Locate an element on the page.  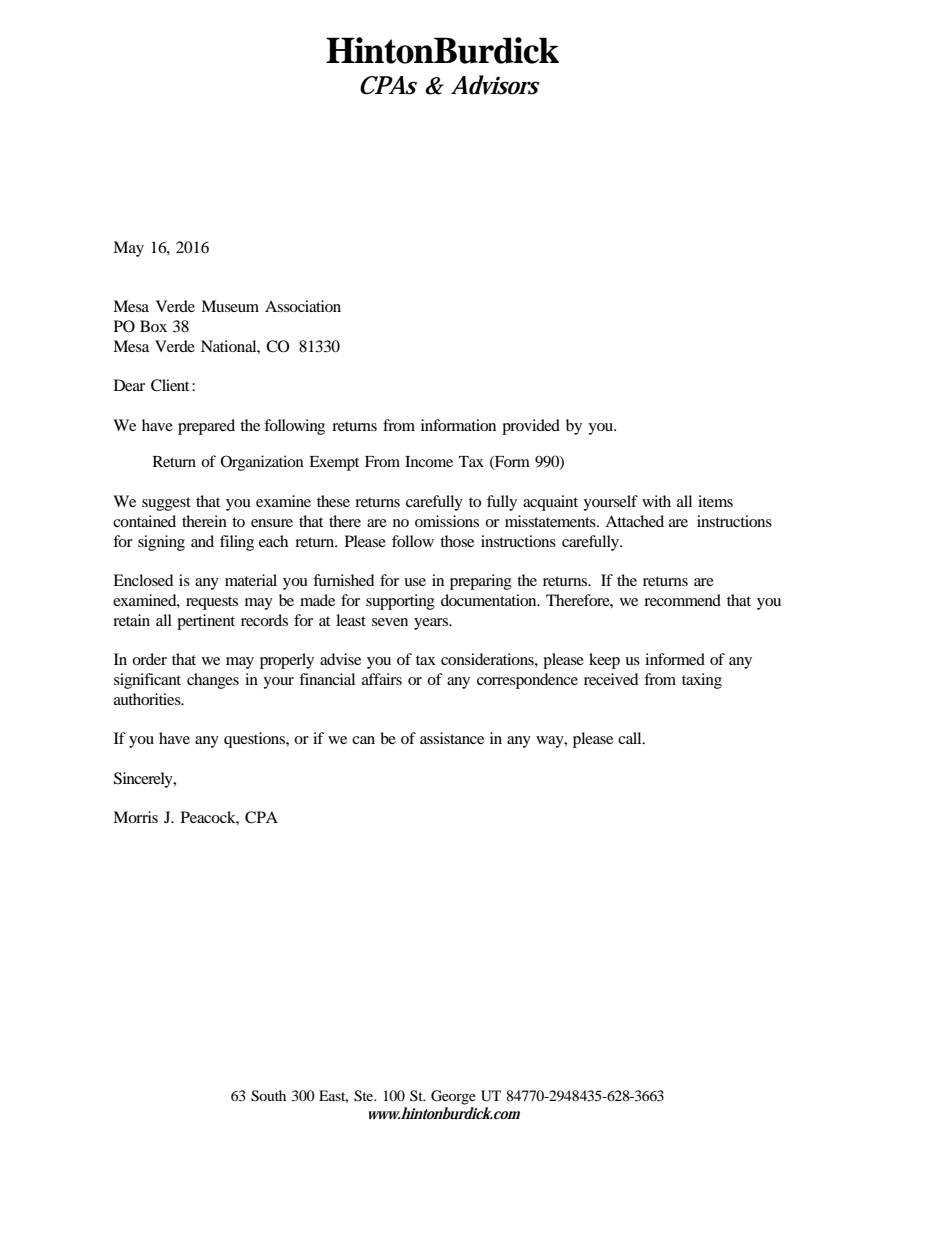
South is located at coordinates (268, 1096).
